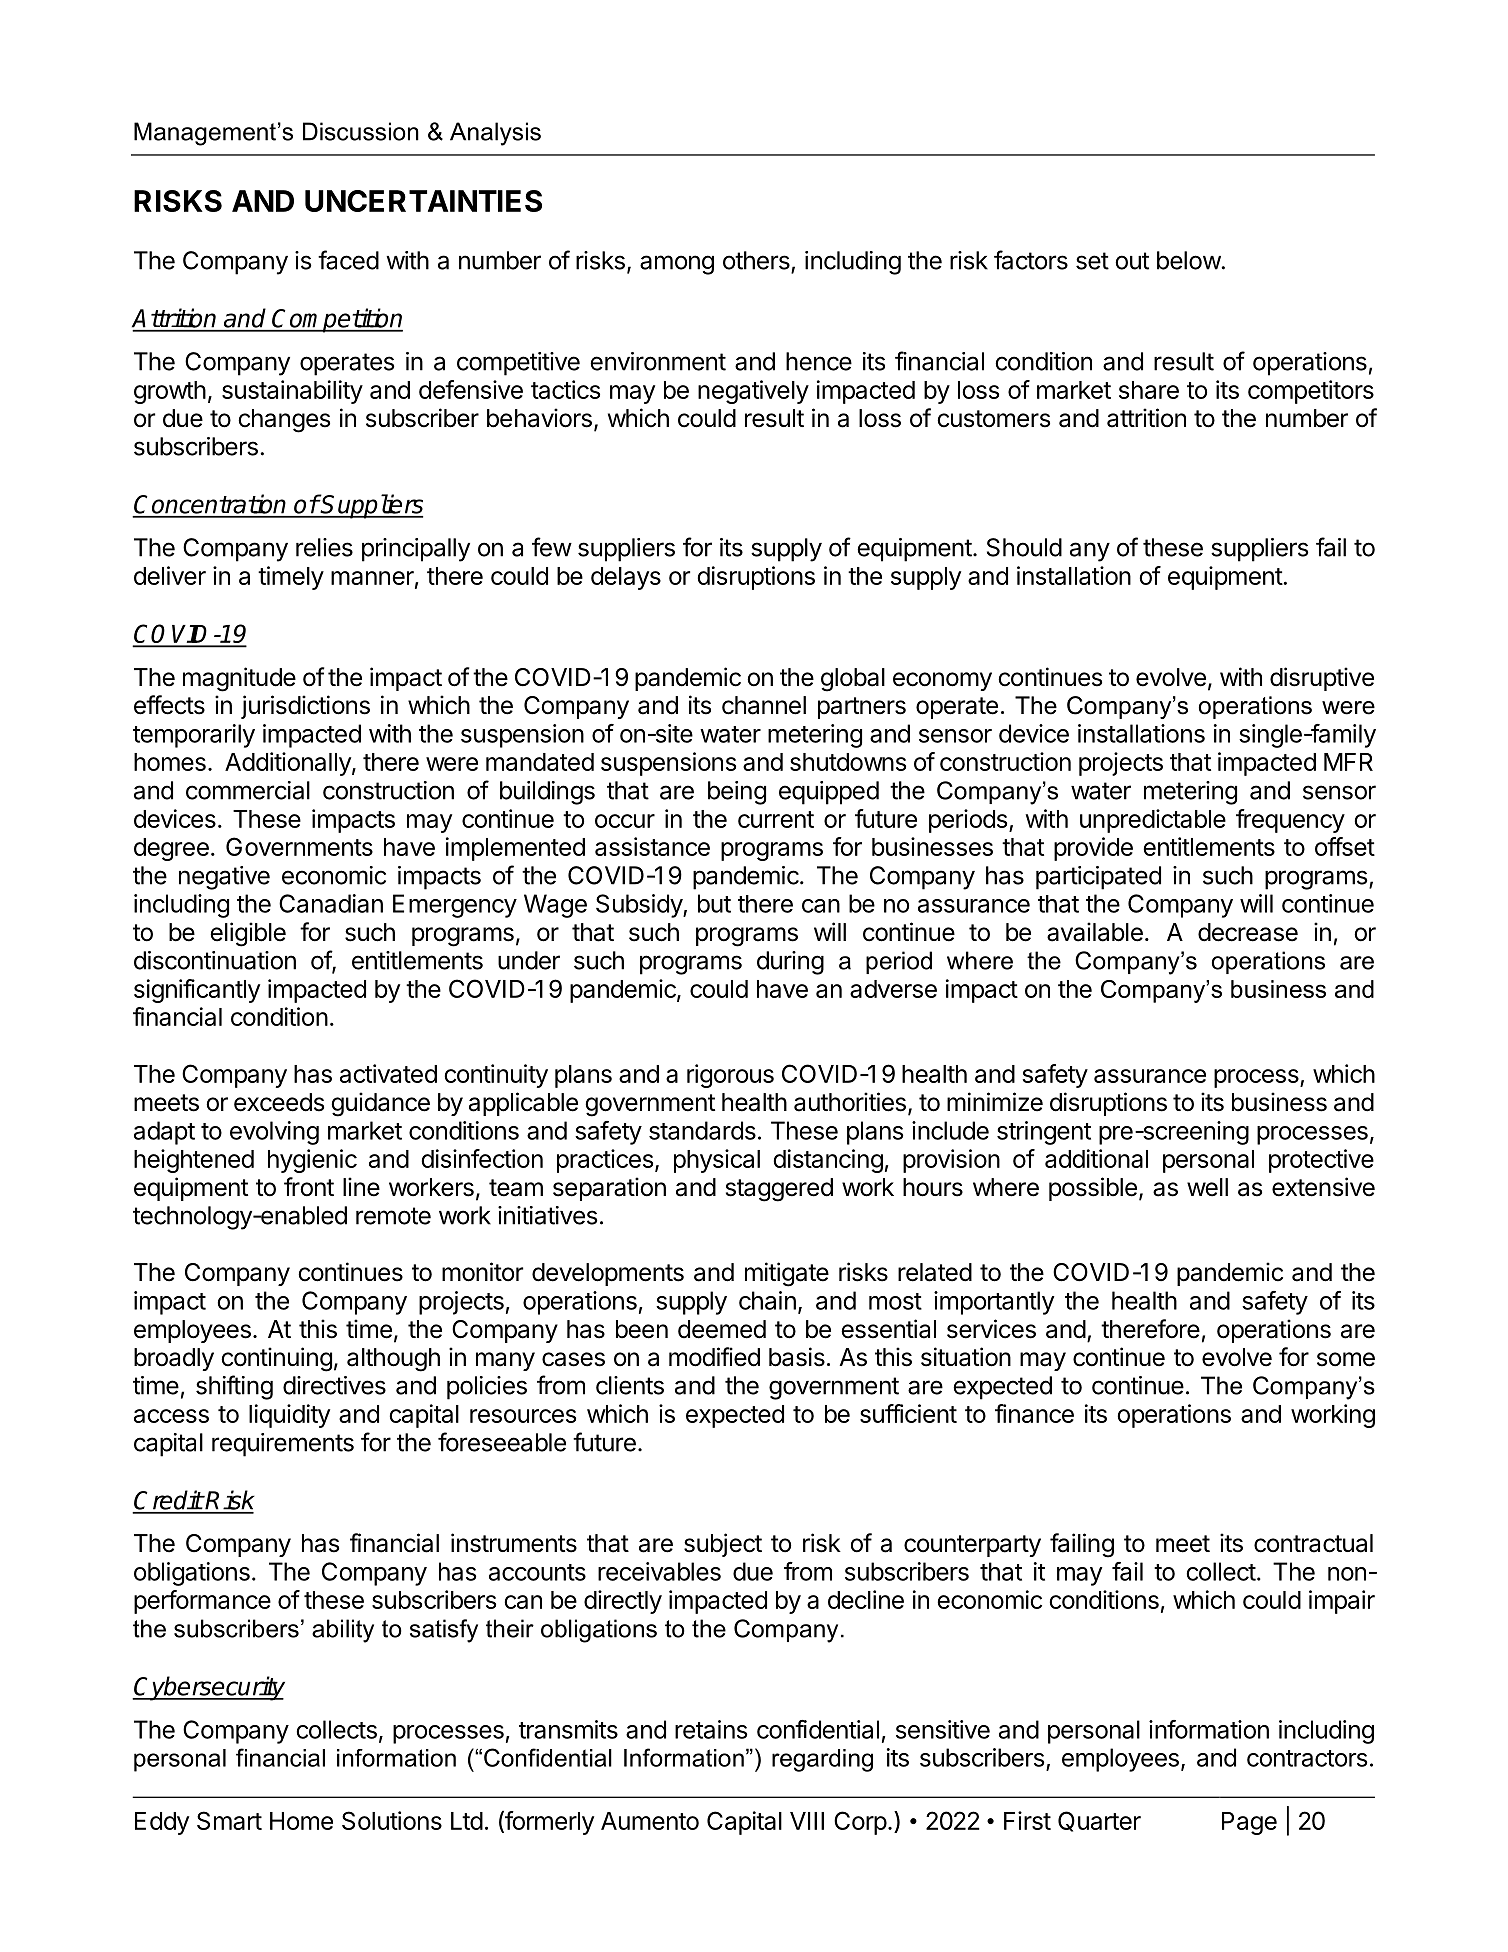 This screenshot has width=1508, height=1952. Describe the element at coordinates (248, 934) in the screenshot. I see `eligible` at that location.
